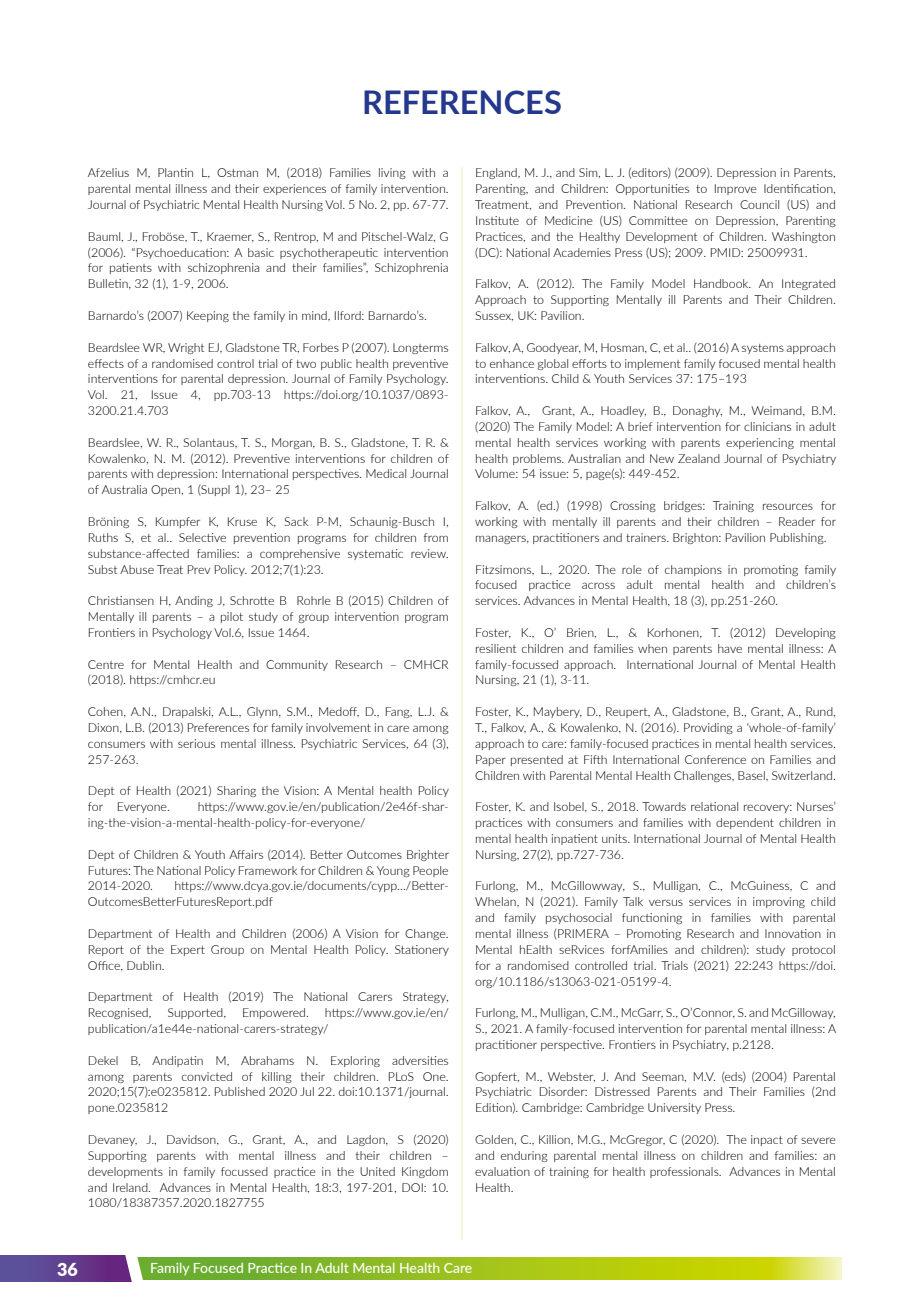 The image size is (924, 1308). I want to click on from, so click(436, 537).
